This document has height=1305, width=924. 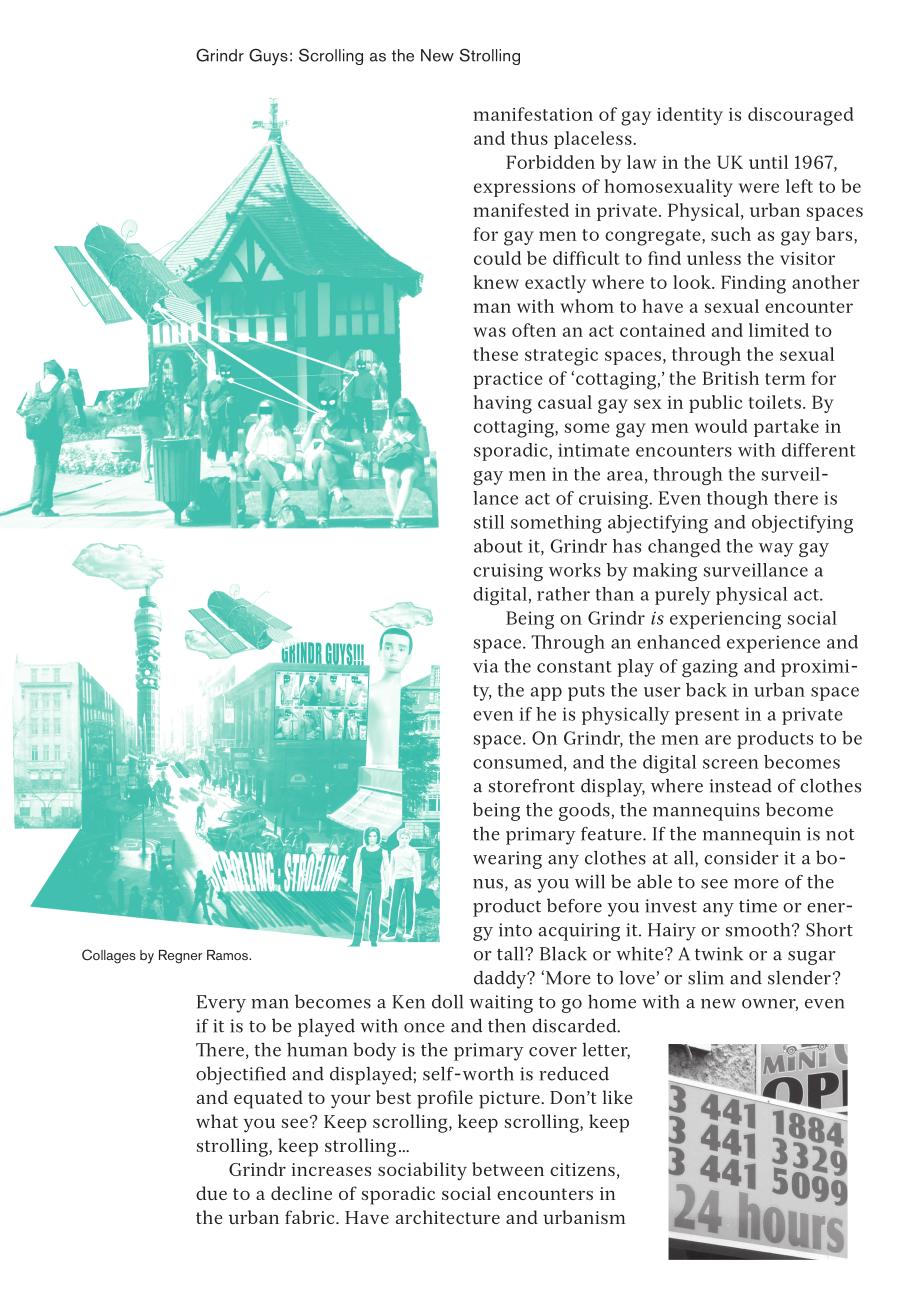 What do you see at coordinates (773, 644) in the document?
I see `experience` at bounding box center [773, 644].
